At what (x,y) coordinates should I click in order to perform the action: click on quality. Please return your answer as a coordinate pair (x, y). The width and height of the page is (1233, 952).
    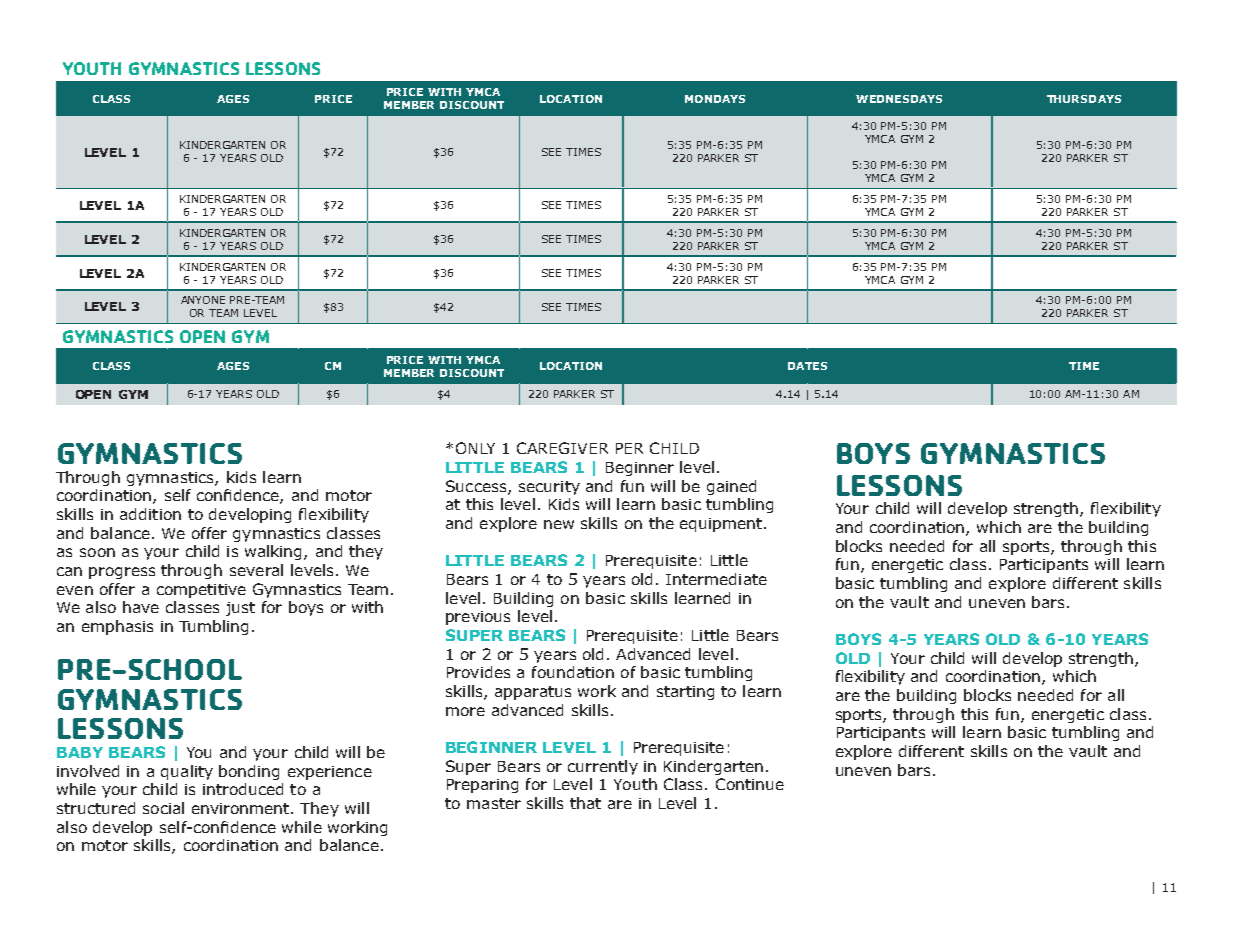
    Looking at the image, I should click on (187, 772).
